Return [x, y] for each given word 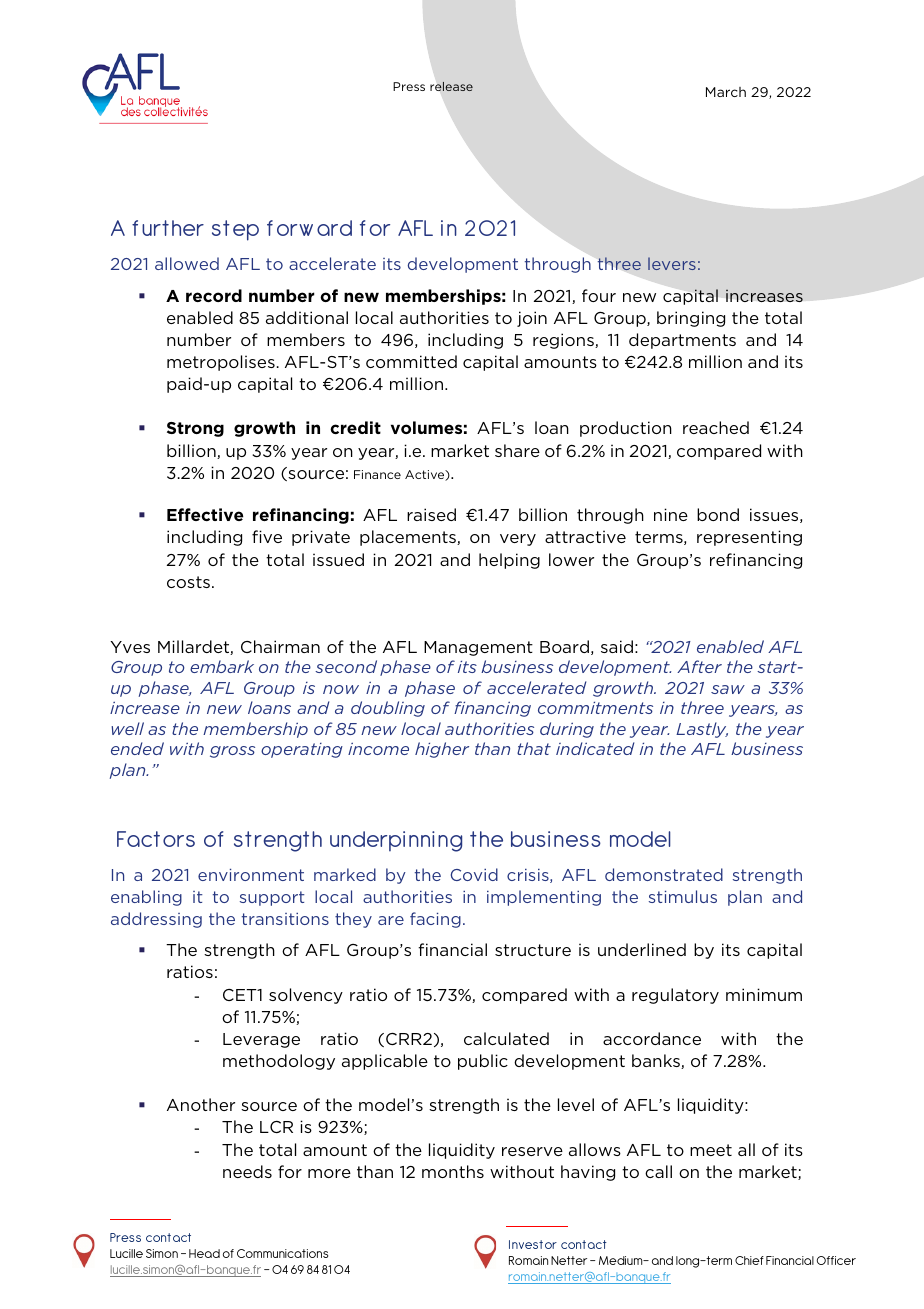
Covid [474, 874]
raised [431, 514]
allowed [187, 263]
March [726, 92]
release [451, 86]
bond [718, 514]
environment [251, 875]
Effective [205, 514]
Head [204, 1253]
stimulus [683, 896]
